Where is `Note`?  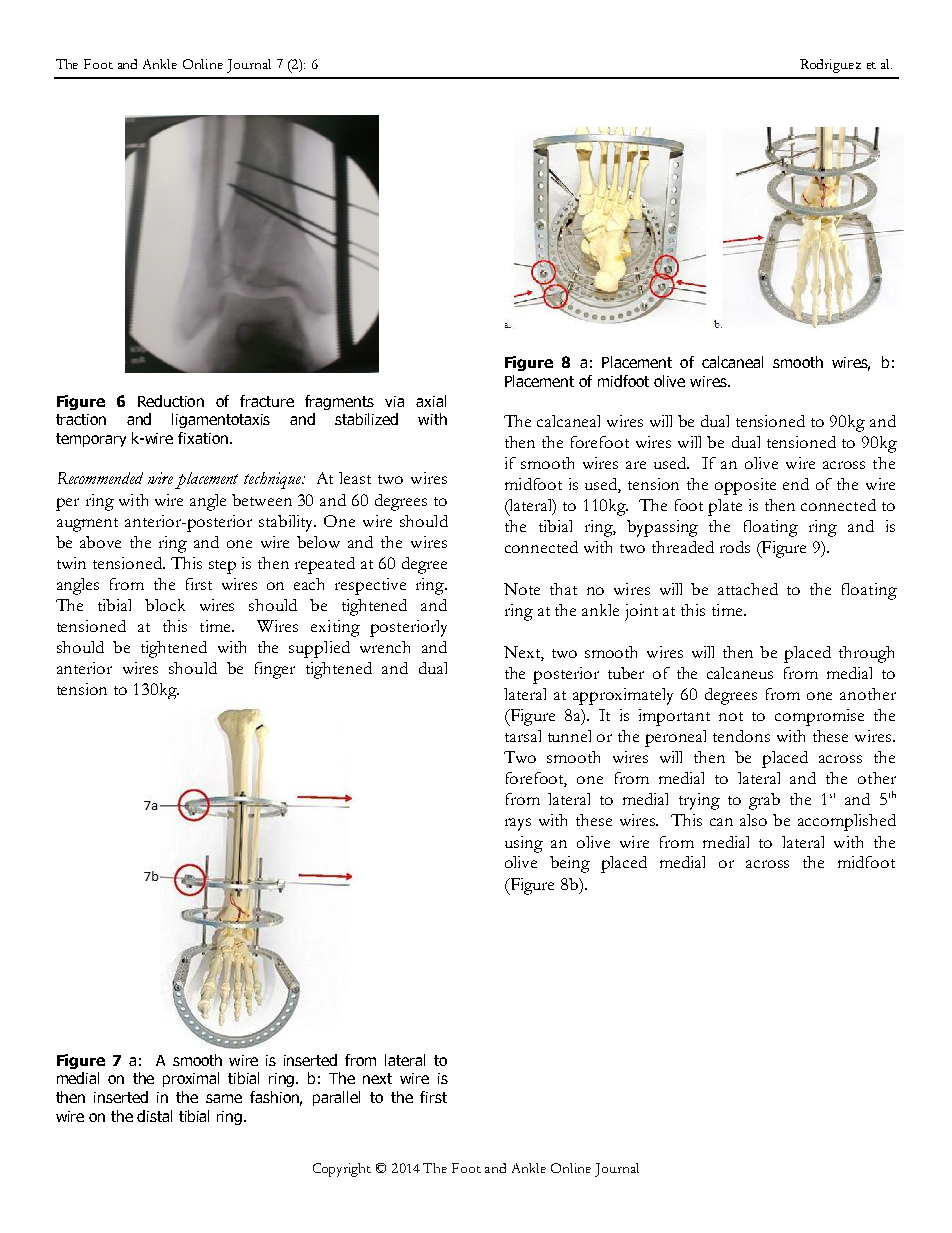
Note is located at coordinates (522, 589).
